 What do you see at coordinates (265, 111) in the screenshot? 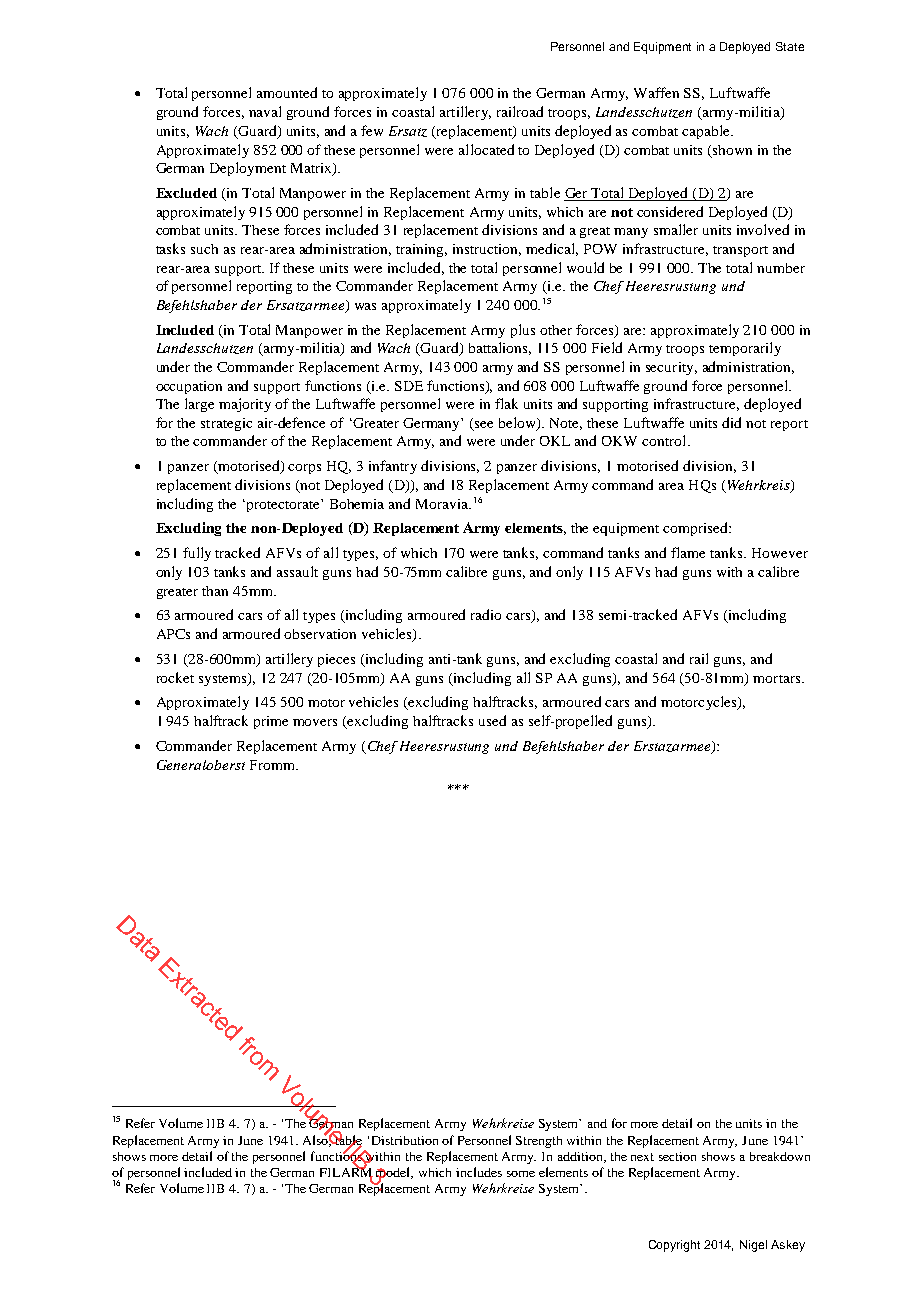
I see `naval` at bounding box center [265, 111].
